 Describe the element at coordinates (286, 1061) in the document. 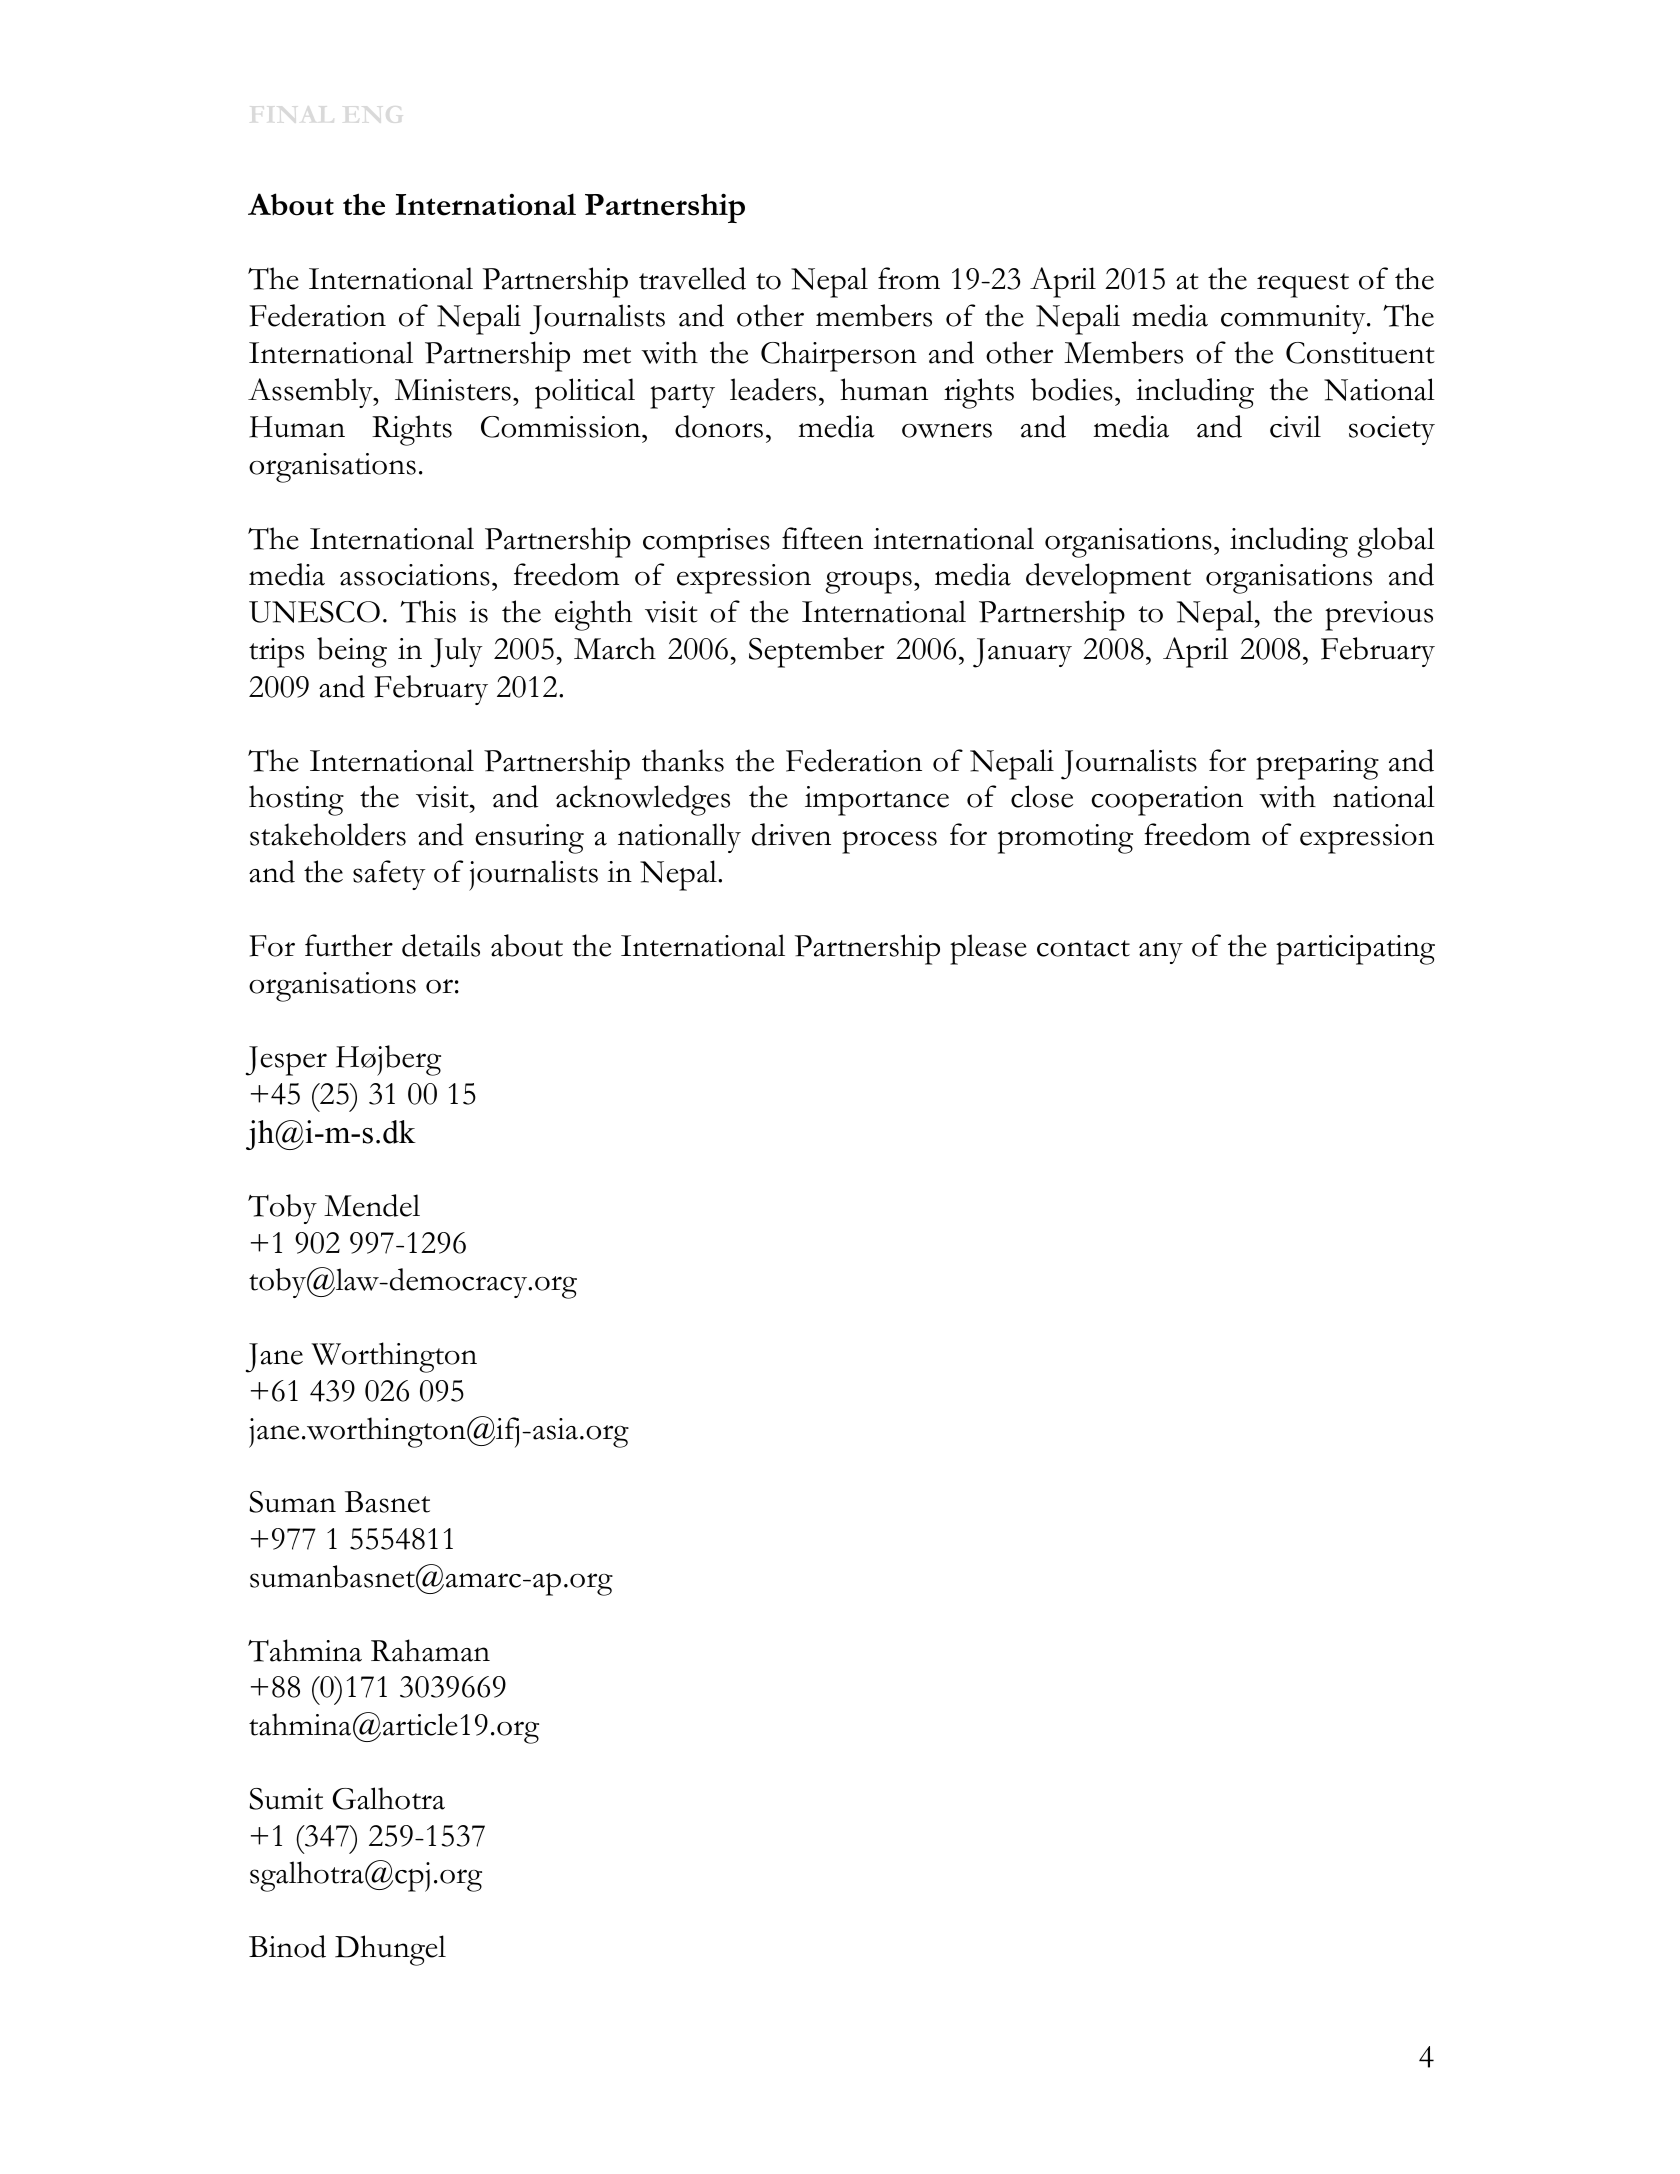

I see `Jesper` at that location.
